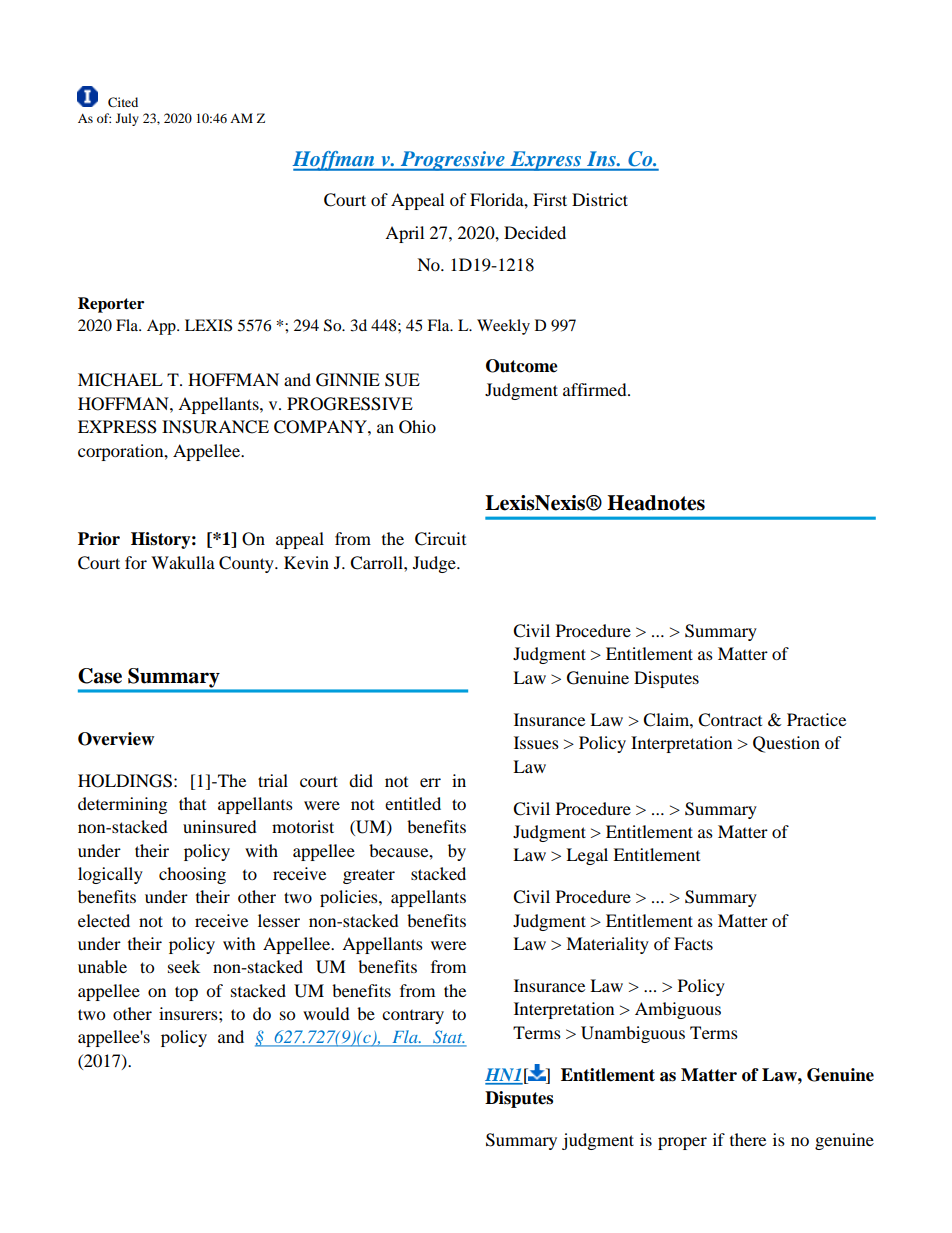 This screenshot has width=952, height=1233. I want to click on affirmed, so click(596, 389).
